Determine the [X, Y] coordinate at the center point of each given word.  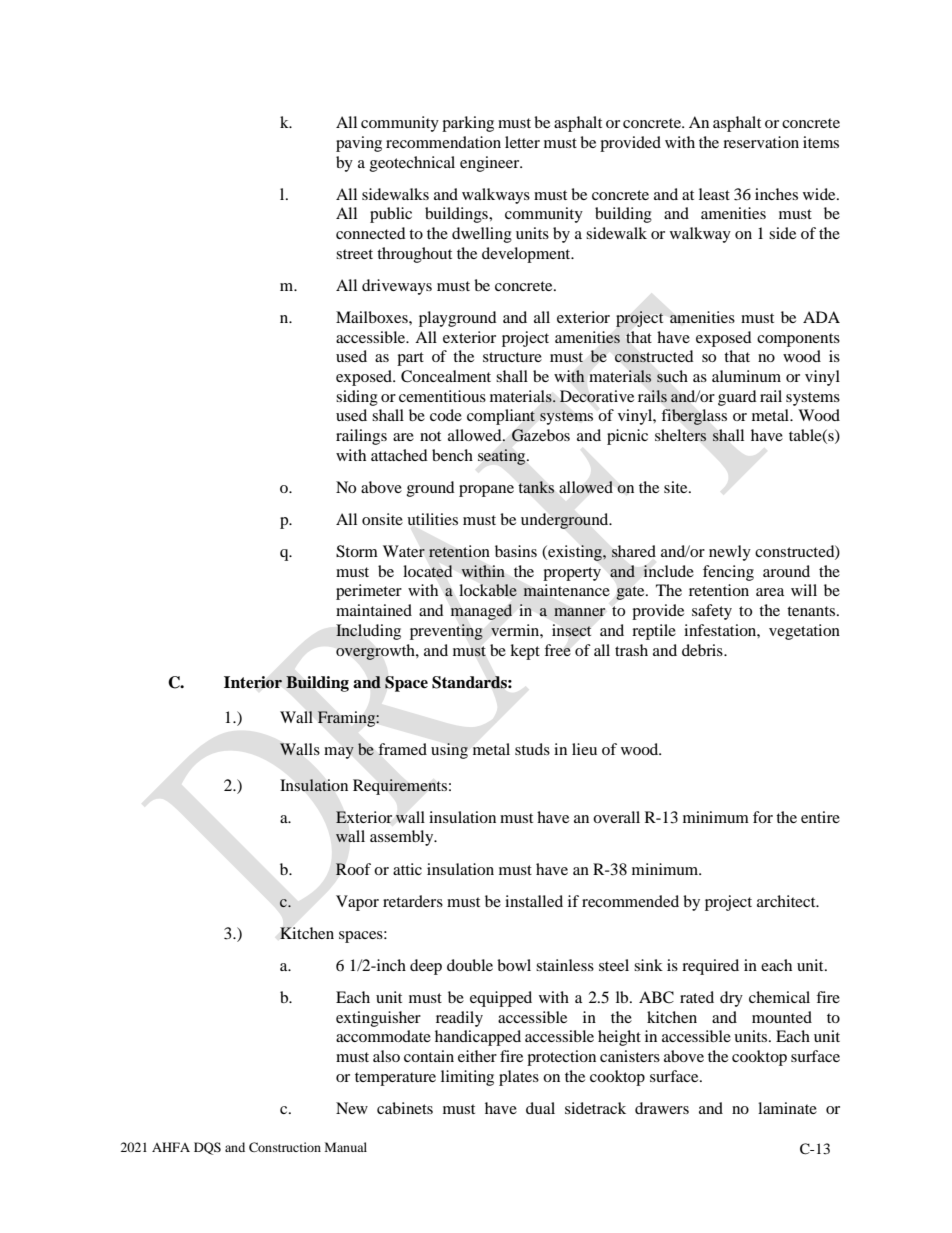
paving [359, 144]
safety [712, 612]
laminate [787, 1108]
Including [368, 632]
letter [522, 142]
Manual [346, 1147]
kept [525, 652]
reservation [761, 142]
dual [540, 1108]
